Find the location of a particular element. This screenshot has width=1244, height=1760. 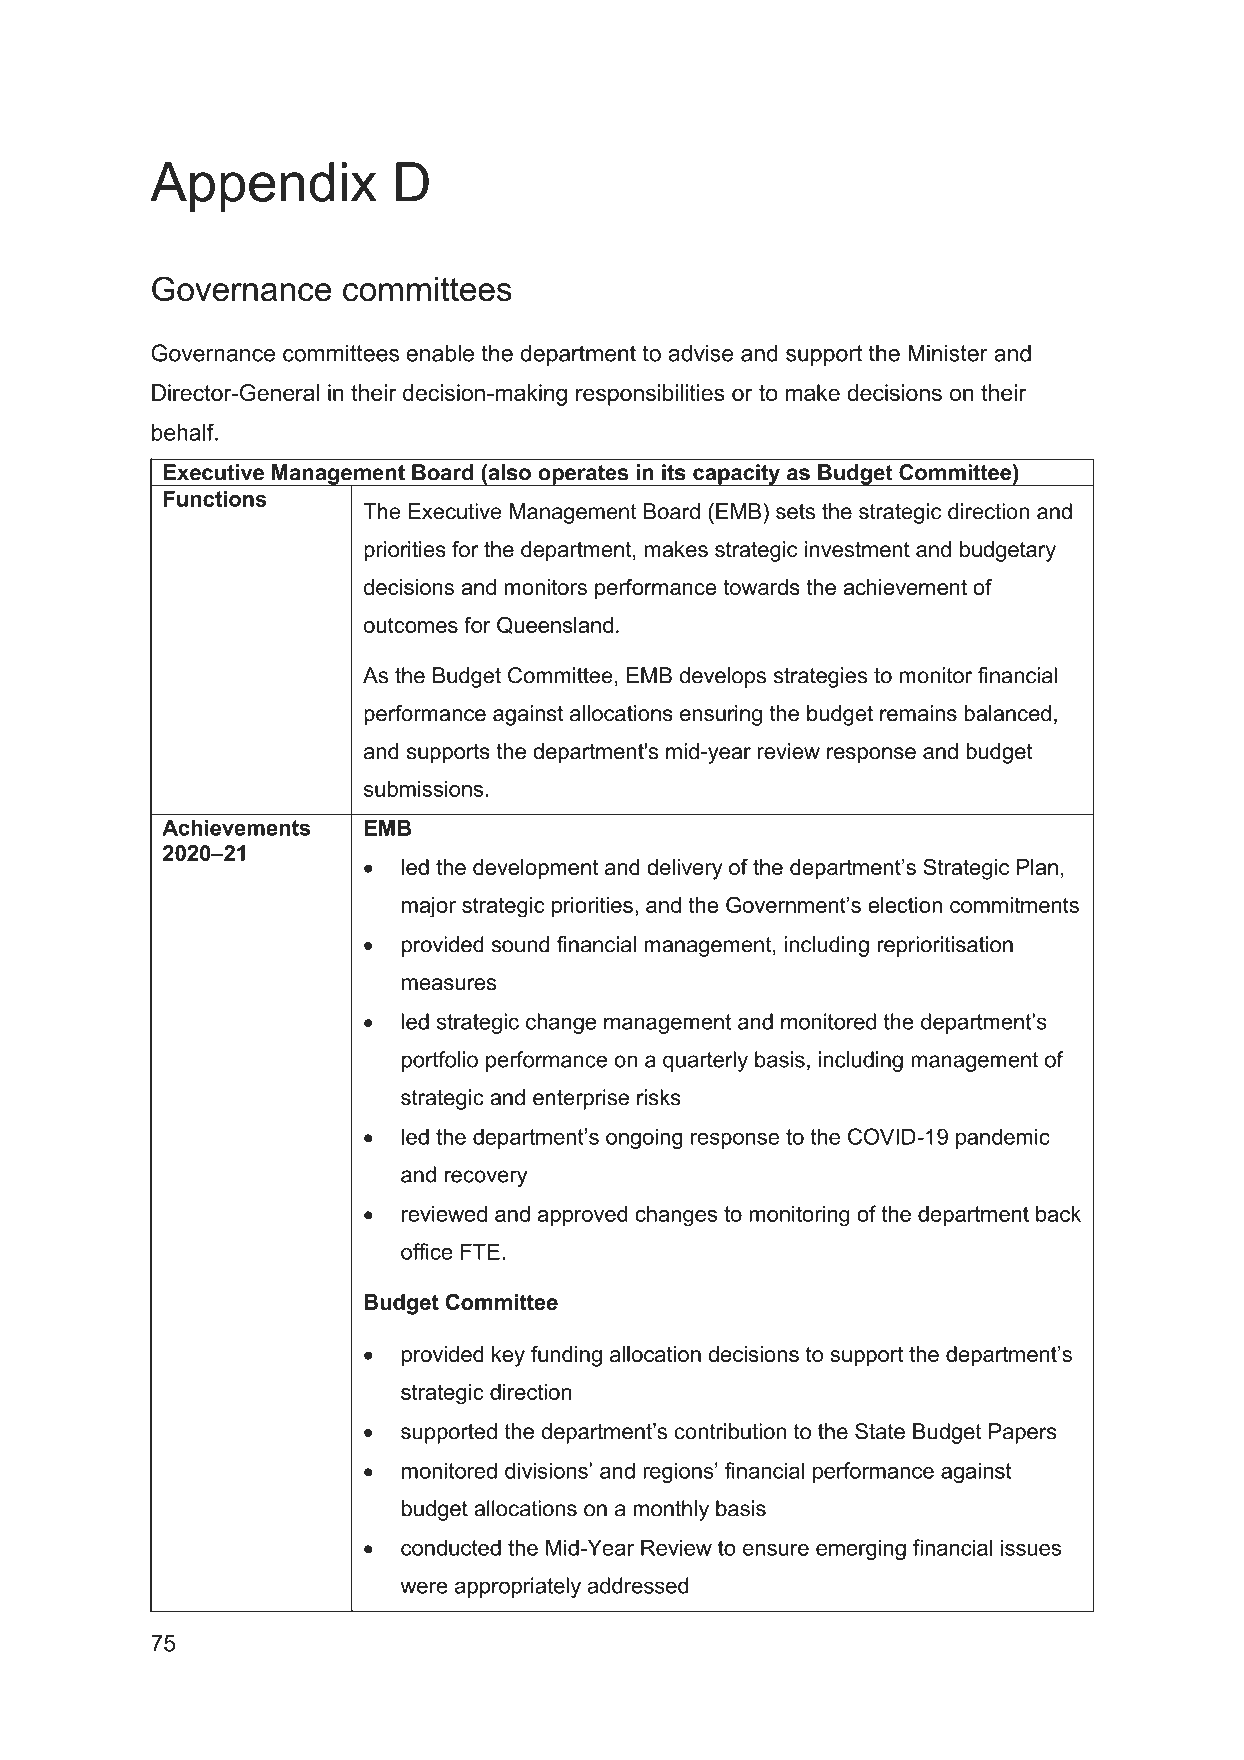

were is located at coordinates (424, 1587).
